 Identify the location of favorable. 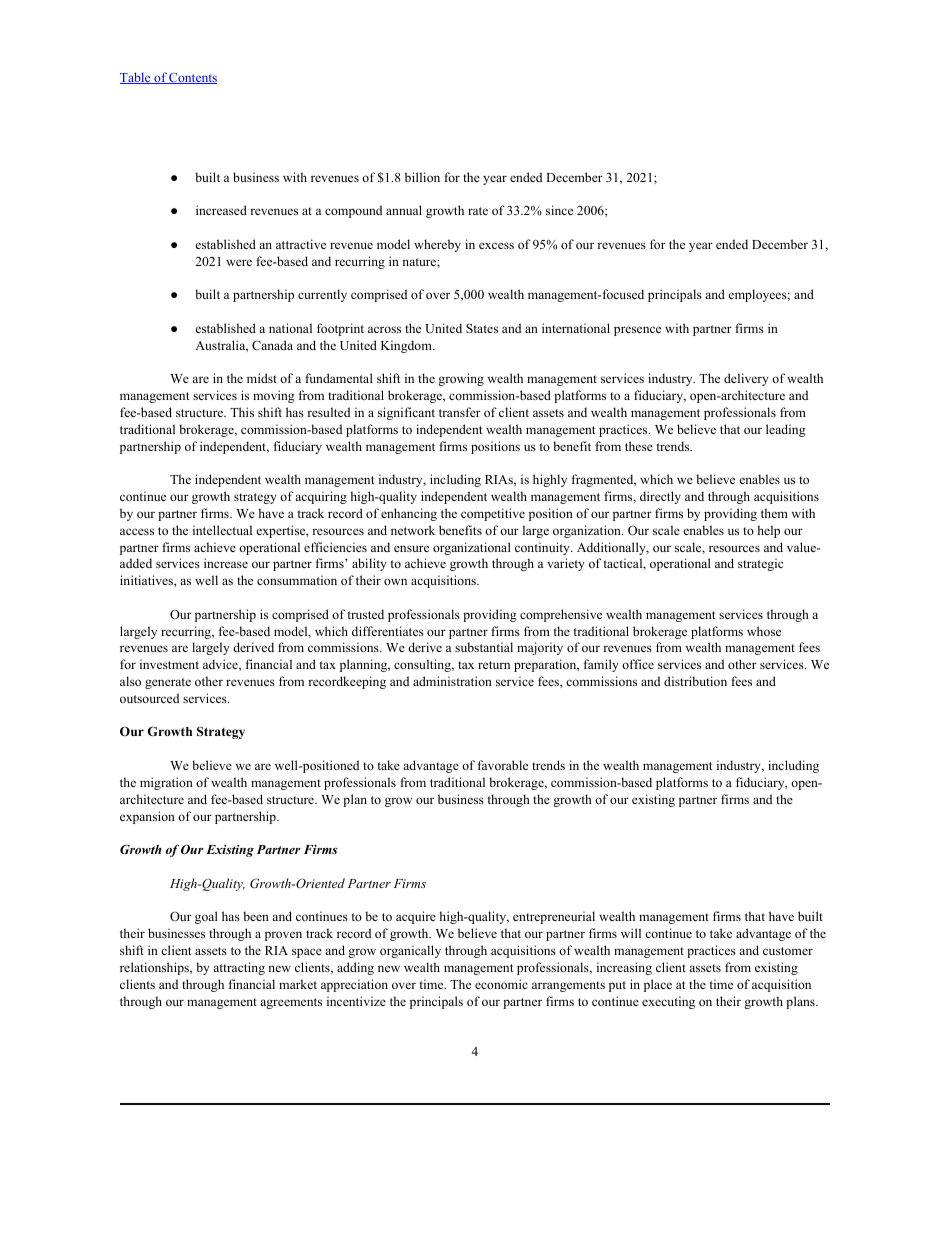
(503, 765).
